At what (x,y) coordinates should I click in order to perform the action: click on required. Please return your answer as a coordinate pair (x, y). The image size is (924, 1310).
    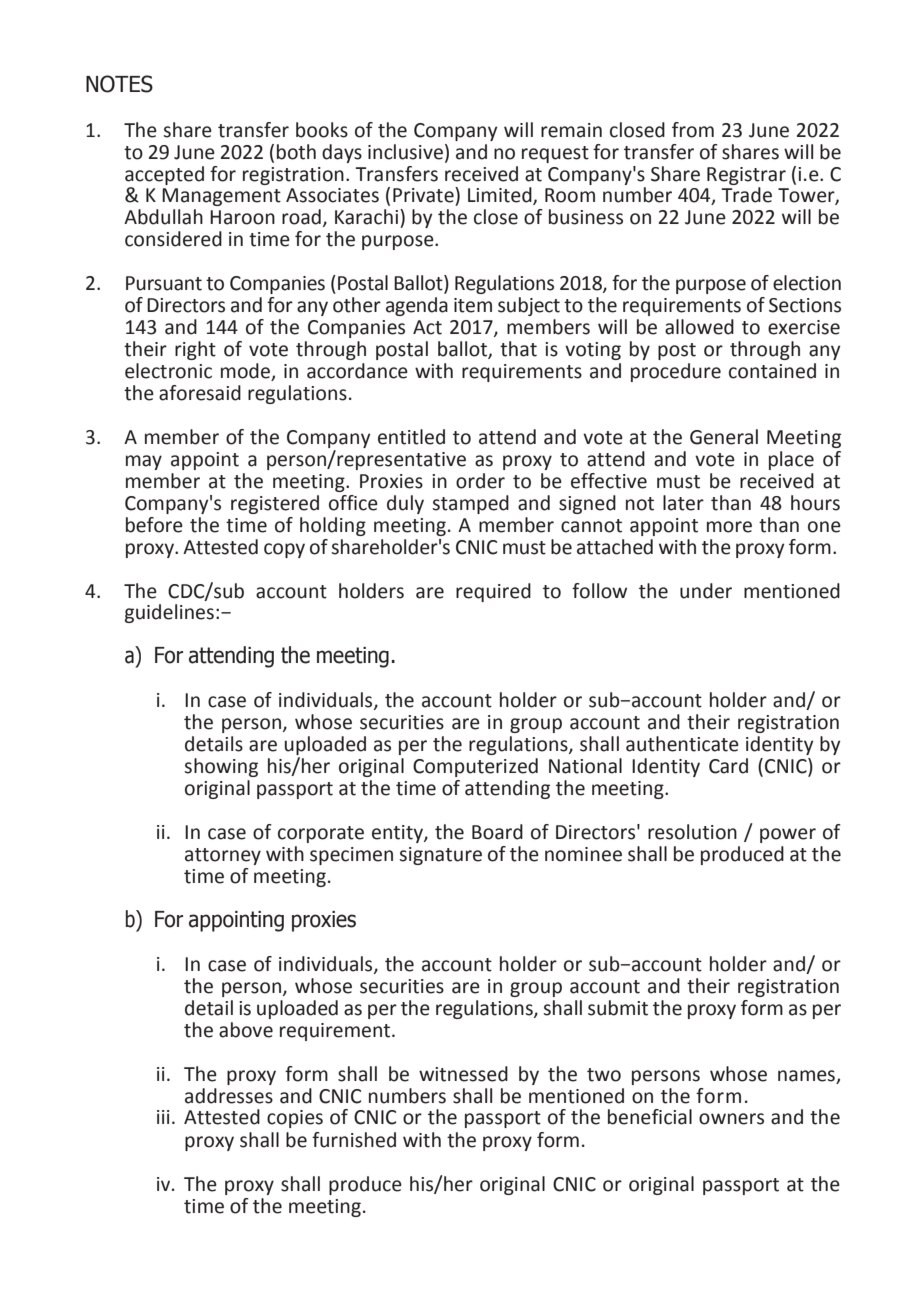
    Looking at the image, I should click on (493, 592).
